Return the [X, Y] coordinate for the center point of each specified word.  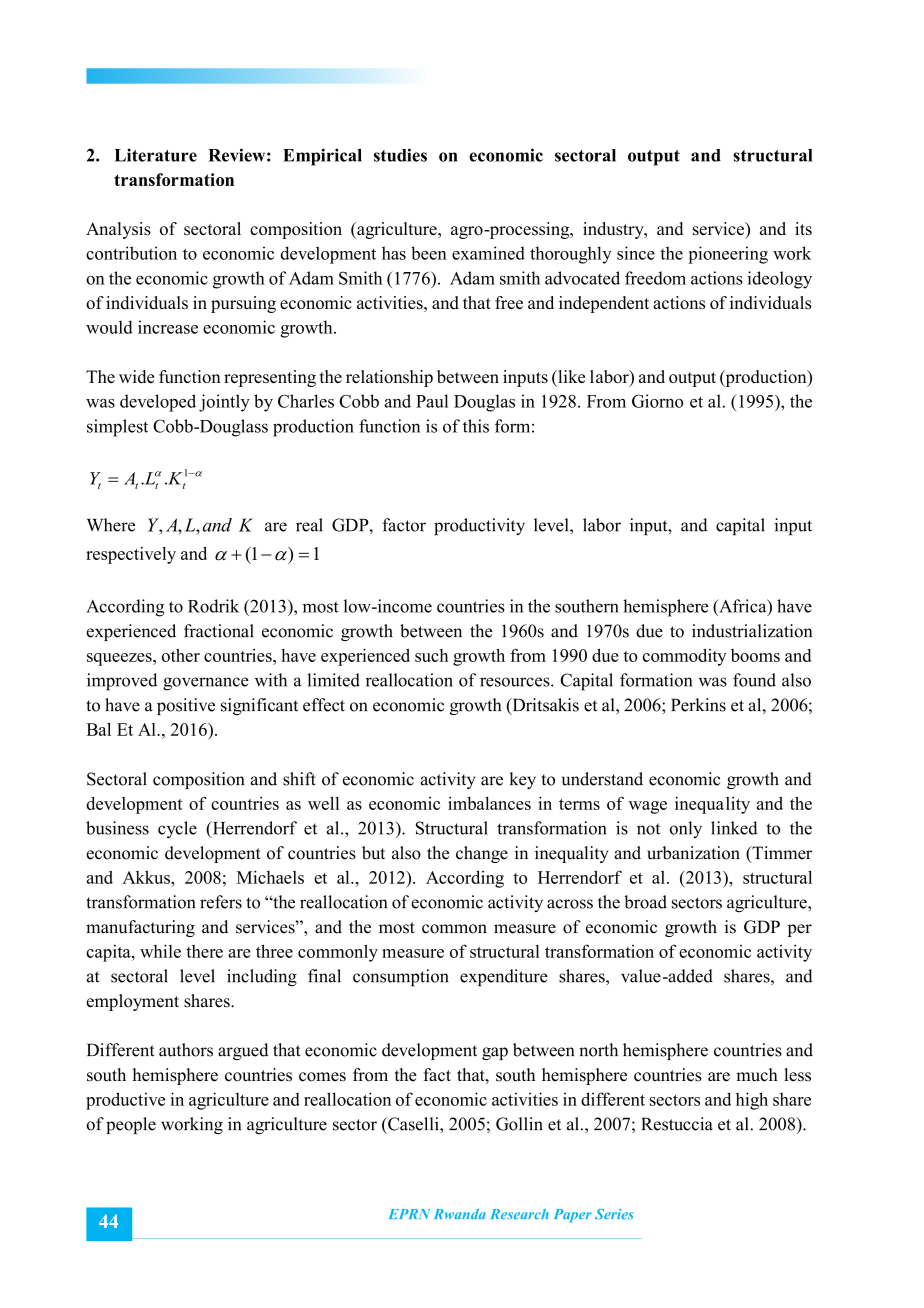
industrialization [752, 631]
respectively [131, 555]
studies [400, 155]
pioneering [728, 255]
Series [614, 1214]
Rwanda [460, 1214]
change [482, 854]
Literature [155, 155]
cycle [177, 830]
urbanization [693, 853]
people [131, 1125]
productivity [479, 526]
